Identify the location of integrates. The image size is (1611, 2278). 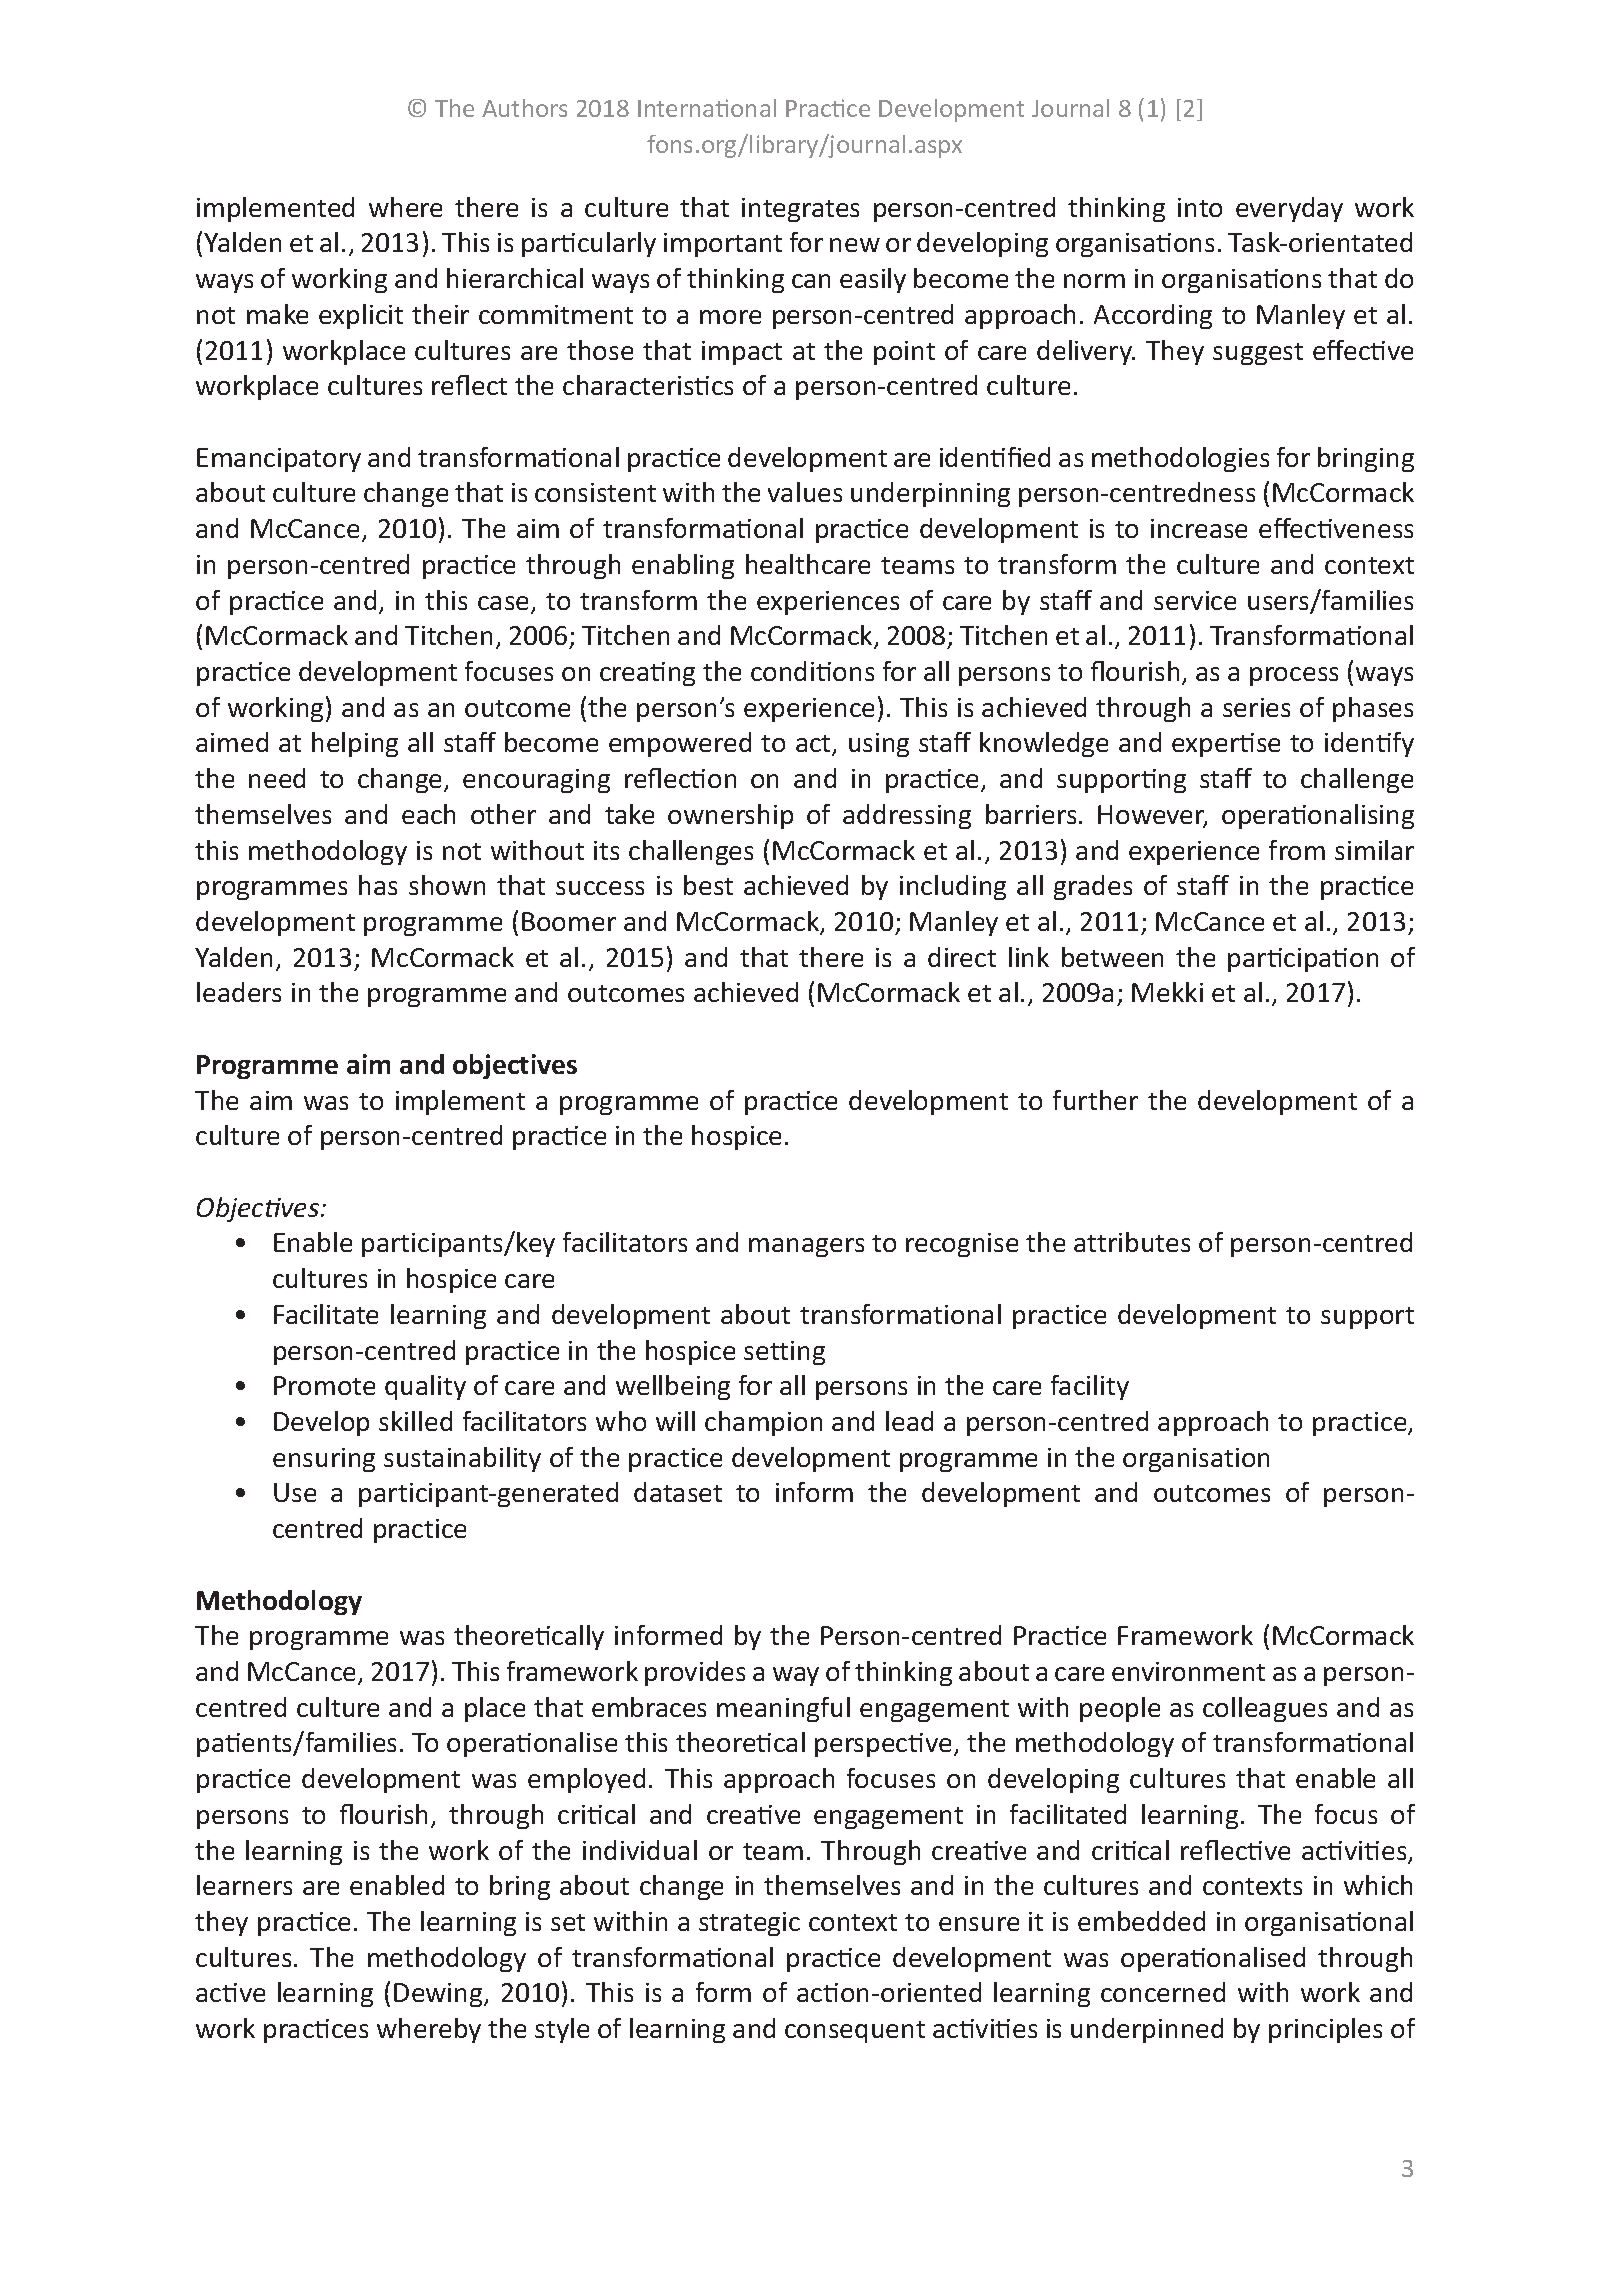
(800, 210).
